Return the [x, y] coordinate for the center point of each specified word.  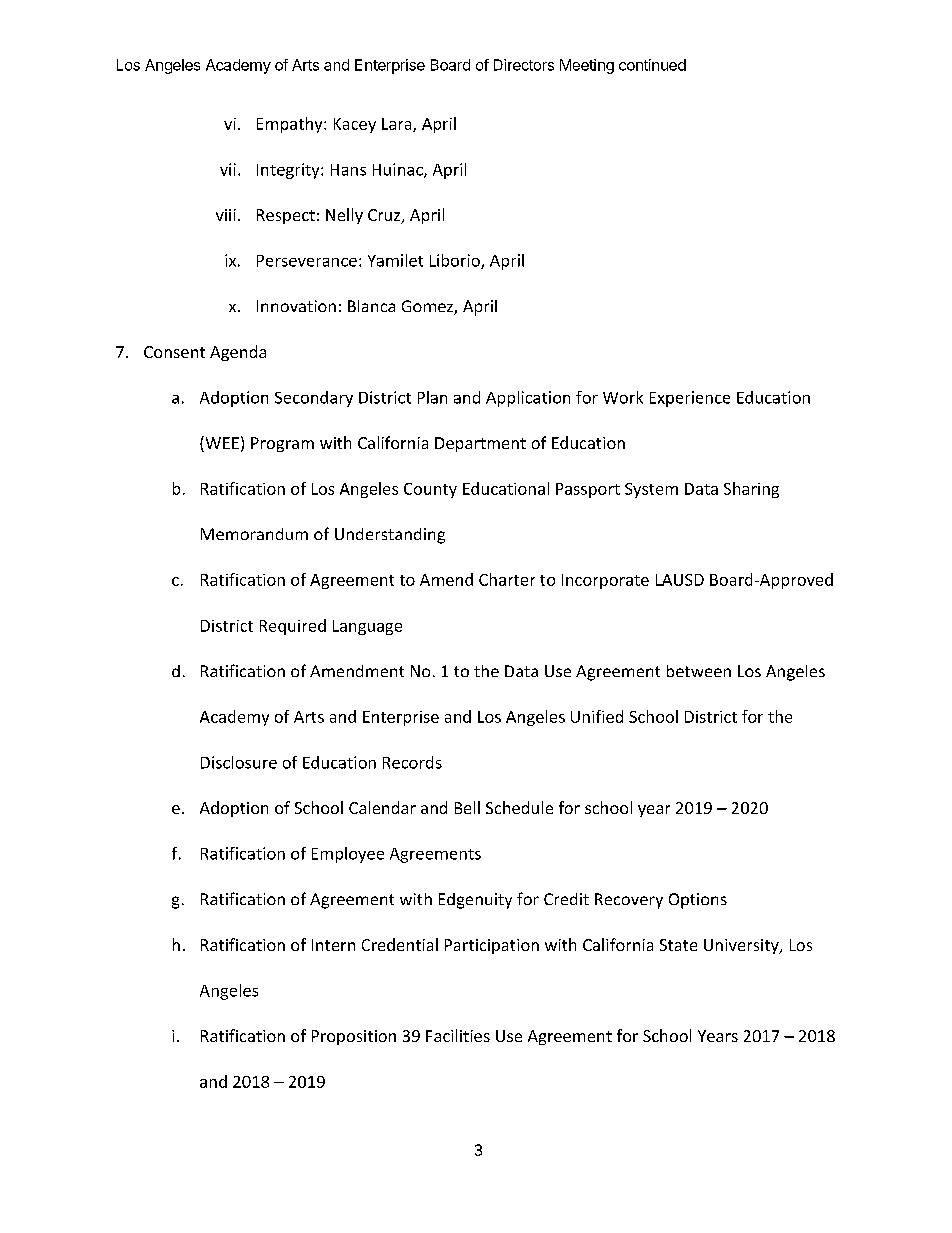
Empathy [291, 125]
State [678, 945]
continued [652, 65]
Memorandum [254, 534]
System [651, 490]
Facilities [458, 1035]
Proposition [354, 1037]
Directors [524, 65]
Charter [507, 579]
